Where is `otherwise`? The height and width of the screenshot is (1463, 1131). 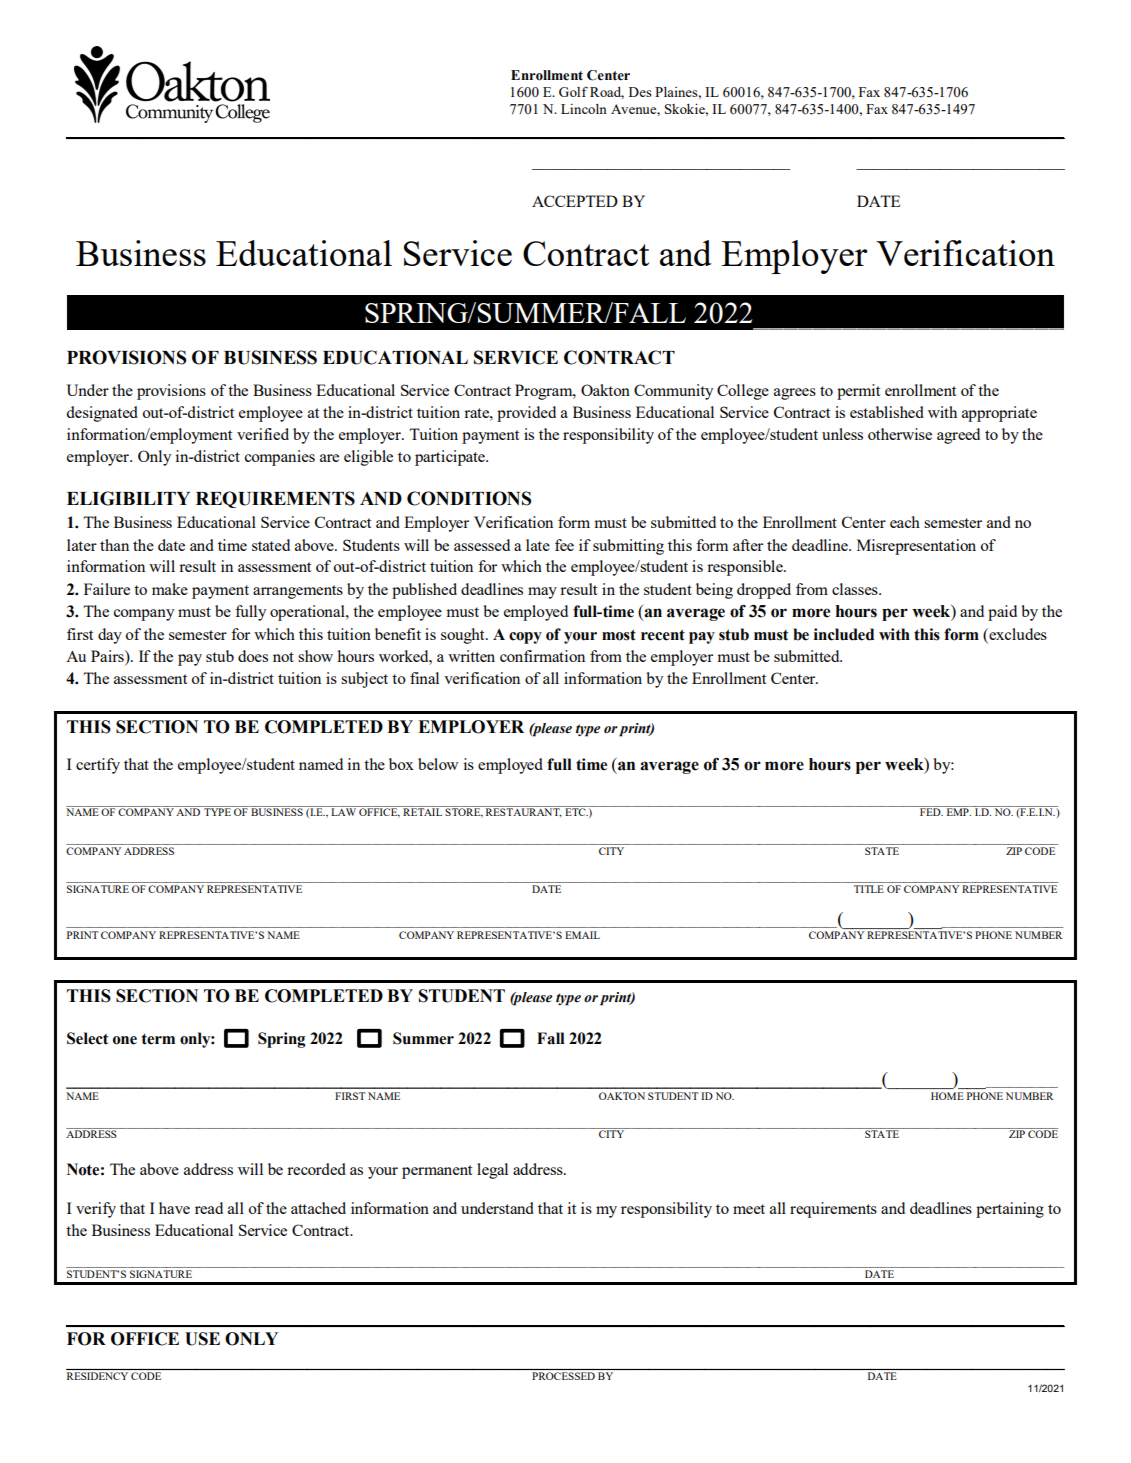
otherwise is located at coordinates (900, 434).
